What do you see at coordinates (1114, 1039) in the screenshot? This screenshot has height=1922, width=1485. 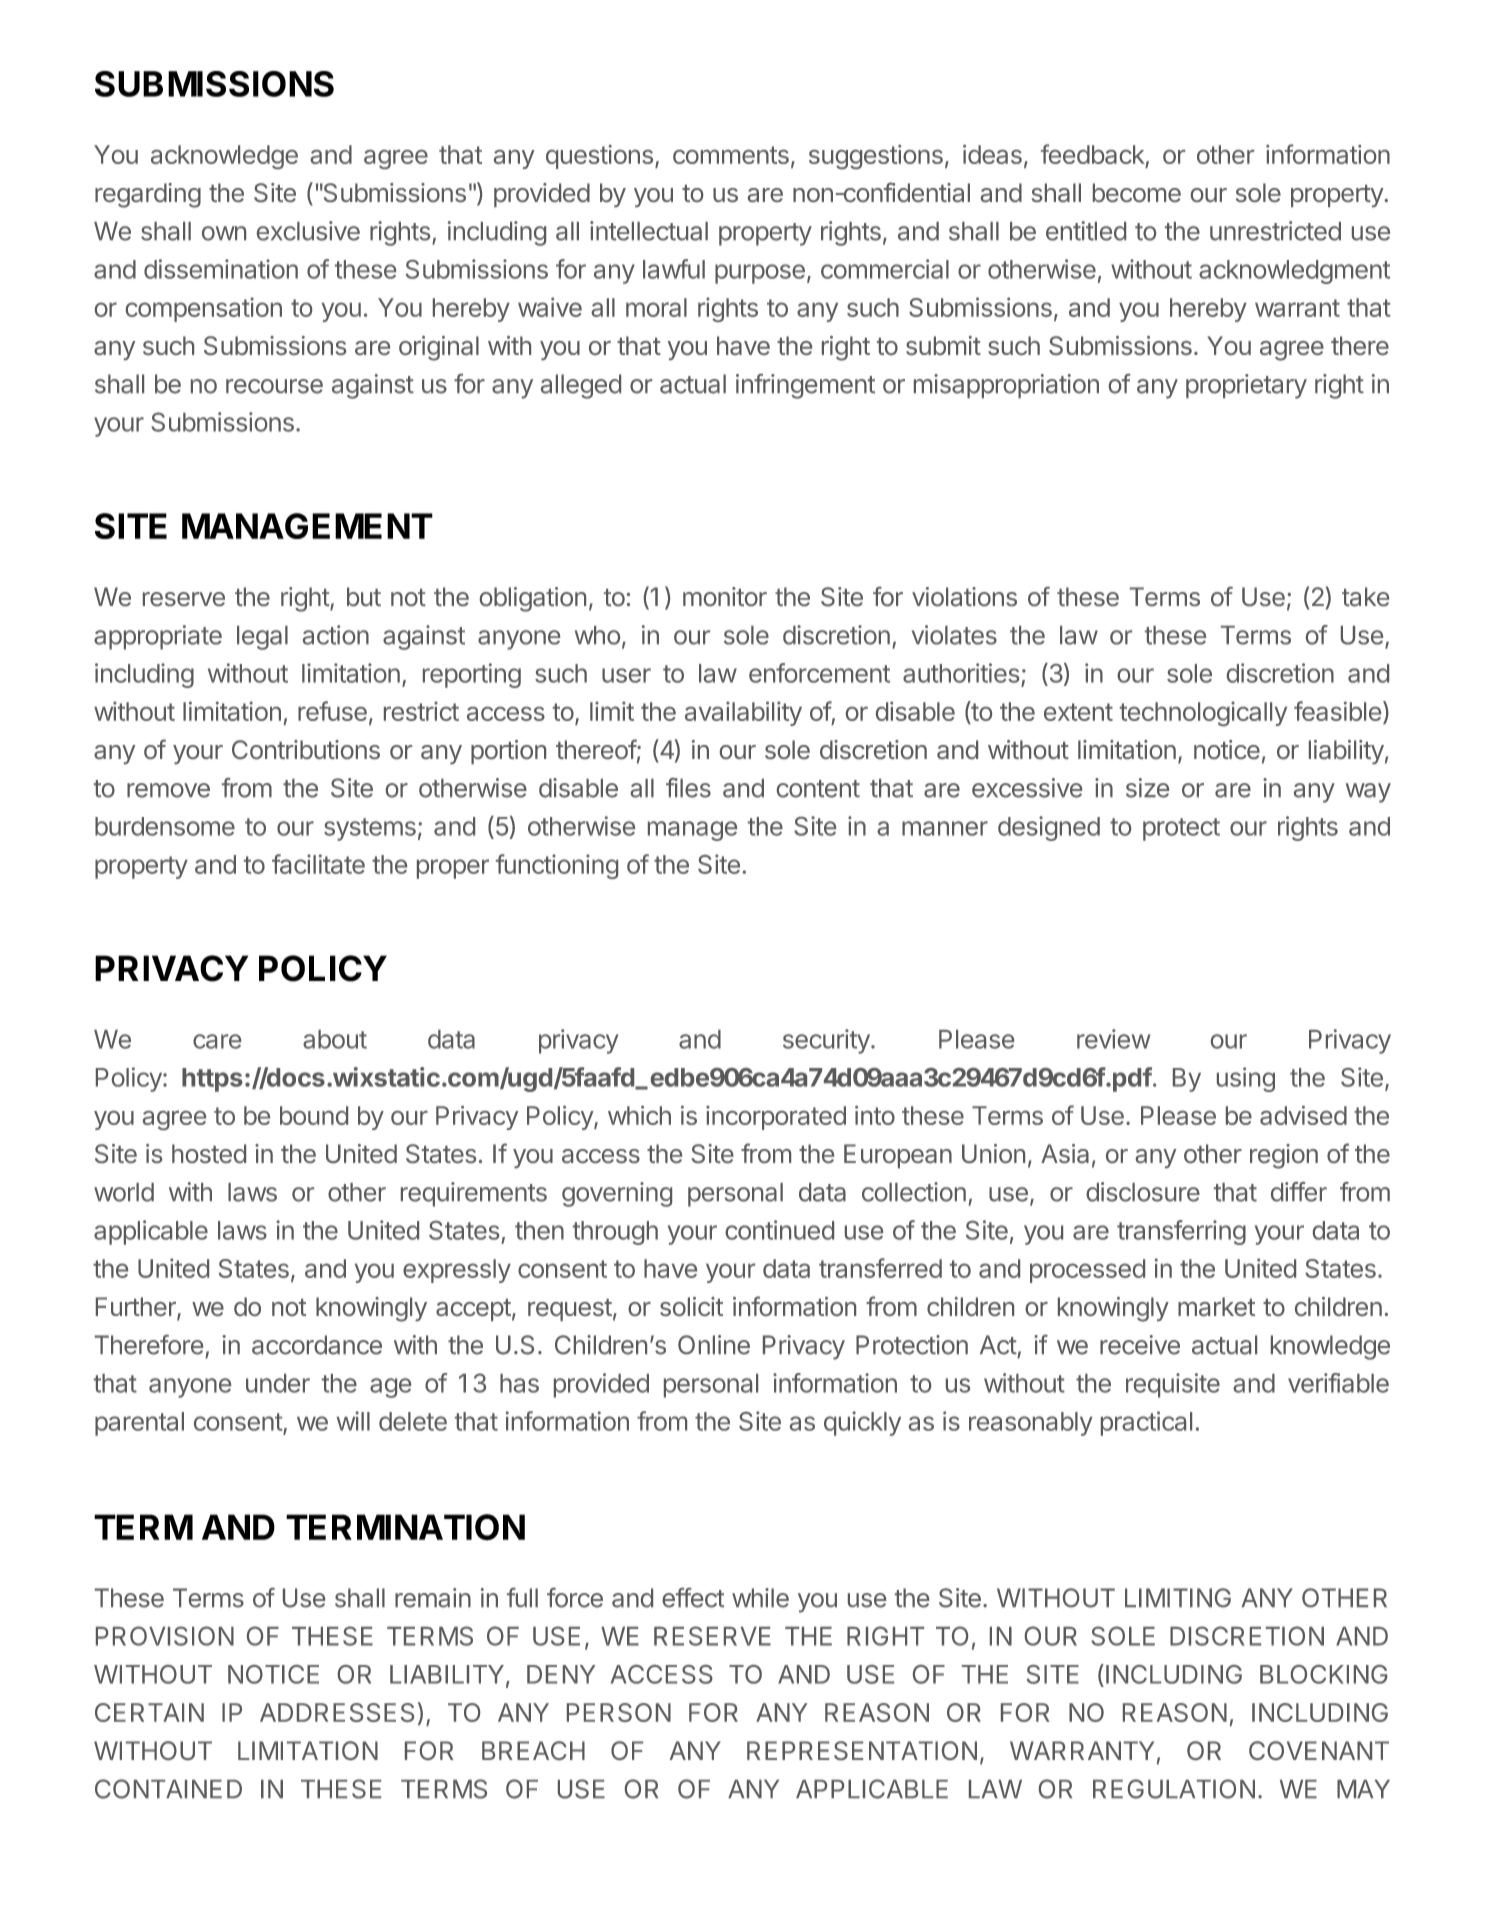 I see `review` at bounding box center [1114, 1039].
